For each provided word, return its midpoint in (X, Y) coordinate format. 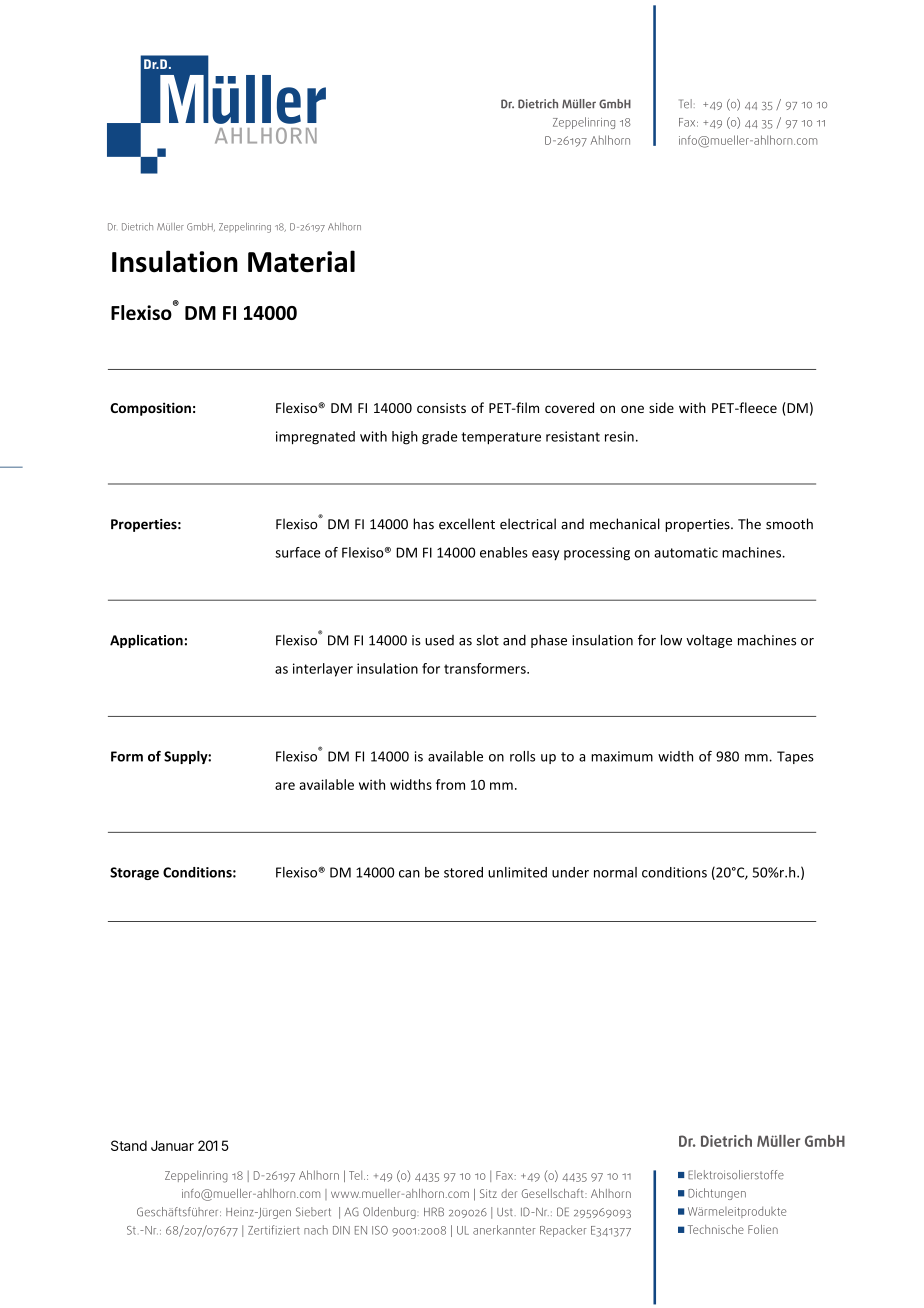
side (661, 407)
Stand (129, 1145)
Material (301, 261)
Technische (716, 1229)
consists (441, 408)
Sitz (488, 1193)
